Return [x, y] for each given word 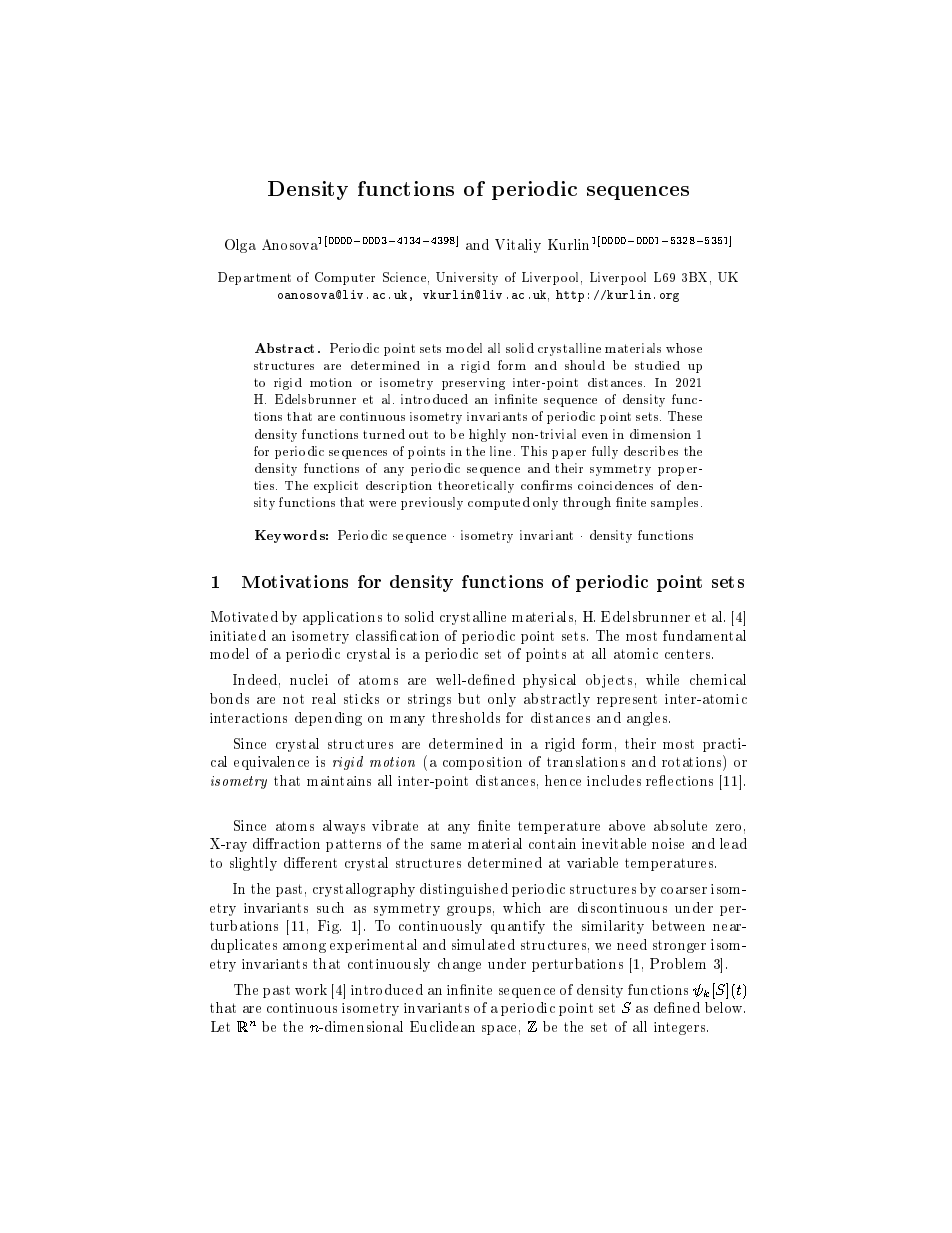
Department [254, 278]
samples [676, 503]
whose [684, 348]
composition [482, 763]
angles [648, 719]
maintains [339, 781]
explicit [336, 487]
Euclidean [442, 1026]
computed [499, 503]
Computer [345, 278]
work [311, 989]
